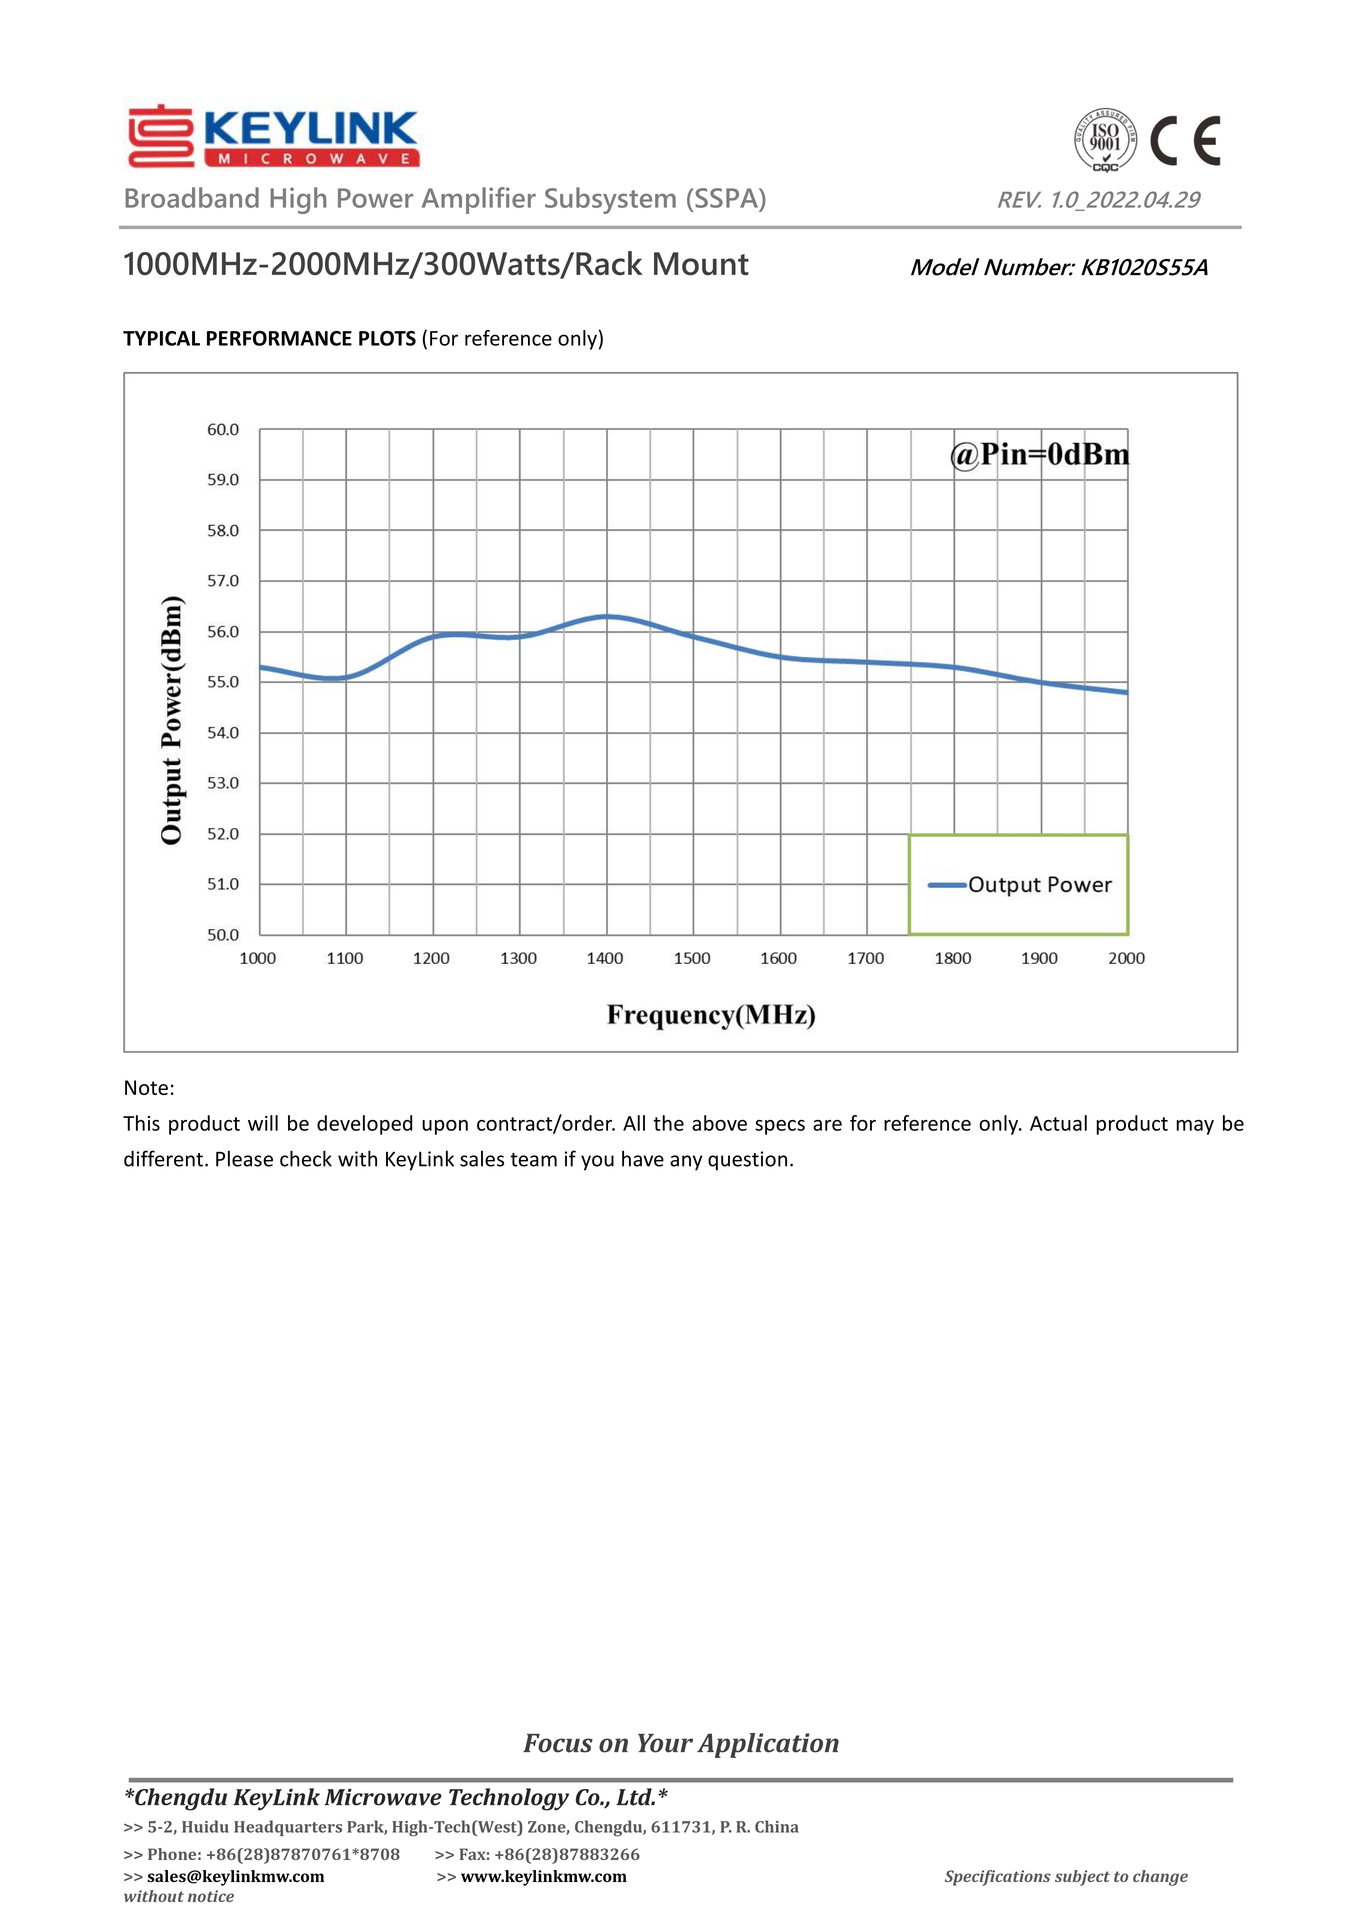 The width and height of the screenshot is (1362, 1926). What do you see at coordinates (668, 1123) in the screenshot?
I see `the` at bounding box center [668, 1123].
